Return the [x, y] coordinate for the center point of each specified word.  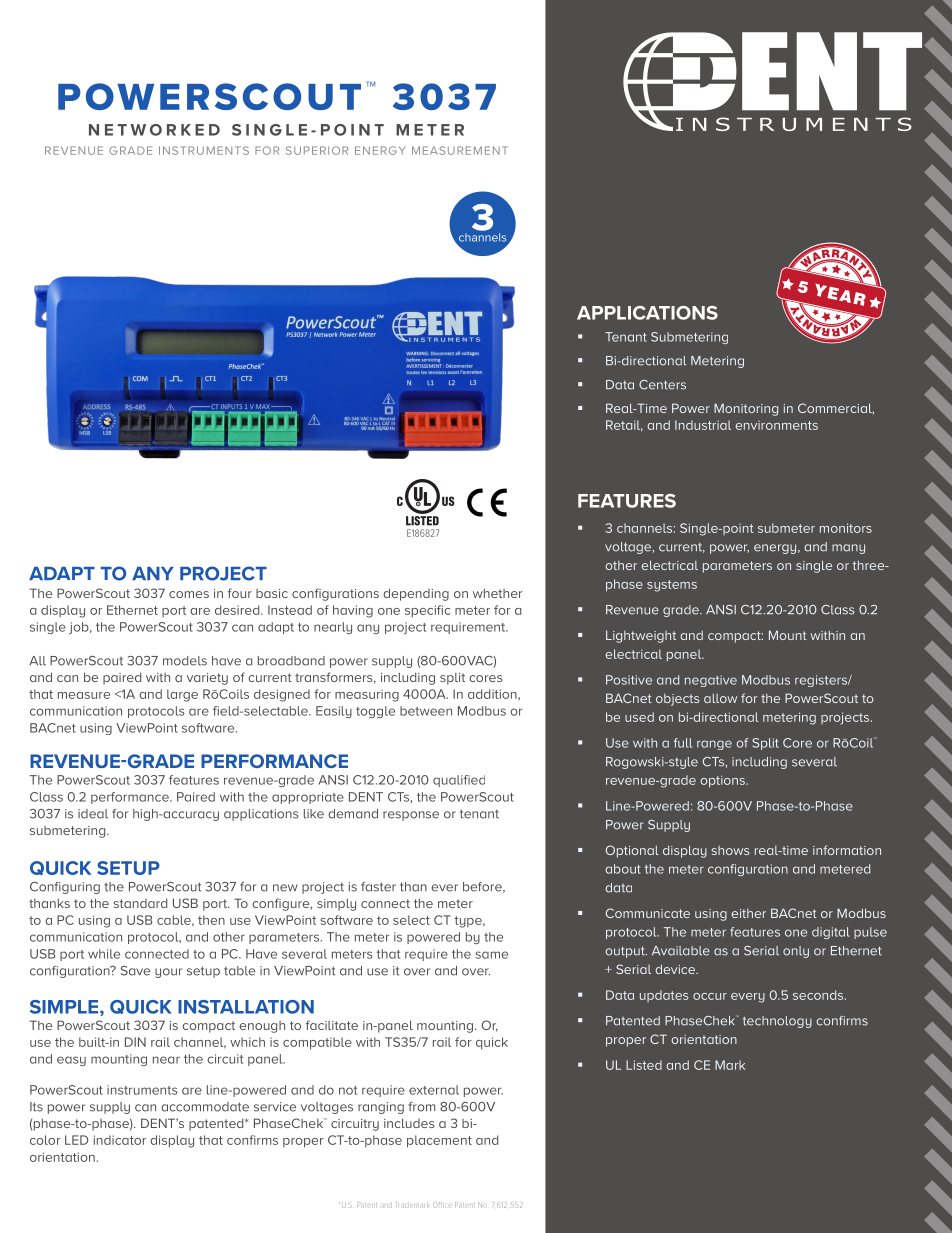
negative [711, 681]
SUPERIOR [317, 150]
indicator [120, 1140]
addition [493, 694]
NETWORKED [154, 130]
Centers [662, 385]
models [185, 661]
